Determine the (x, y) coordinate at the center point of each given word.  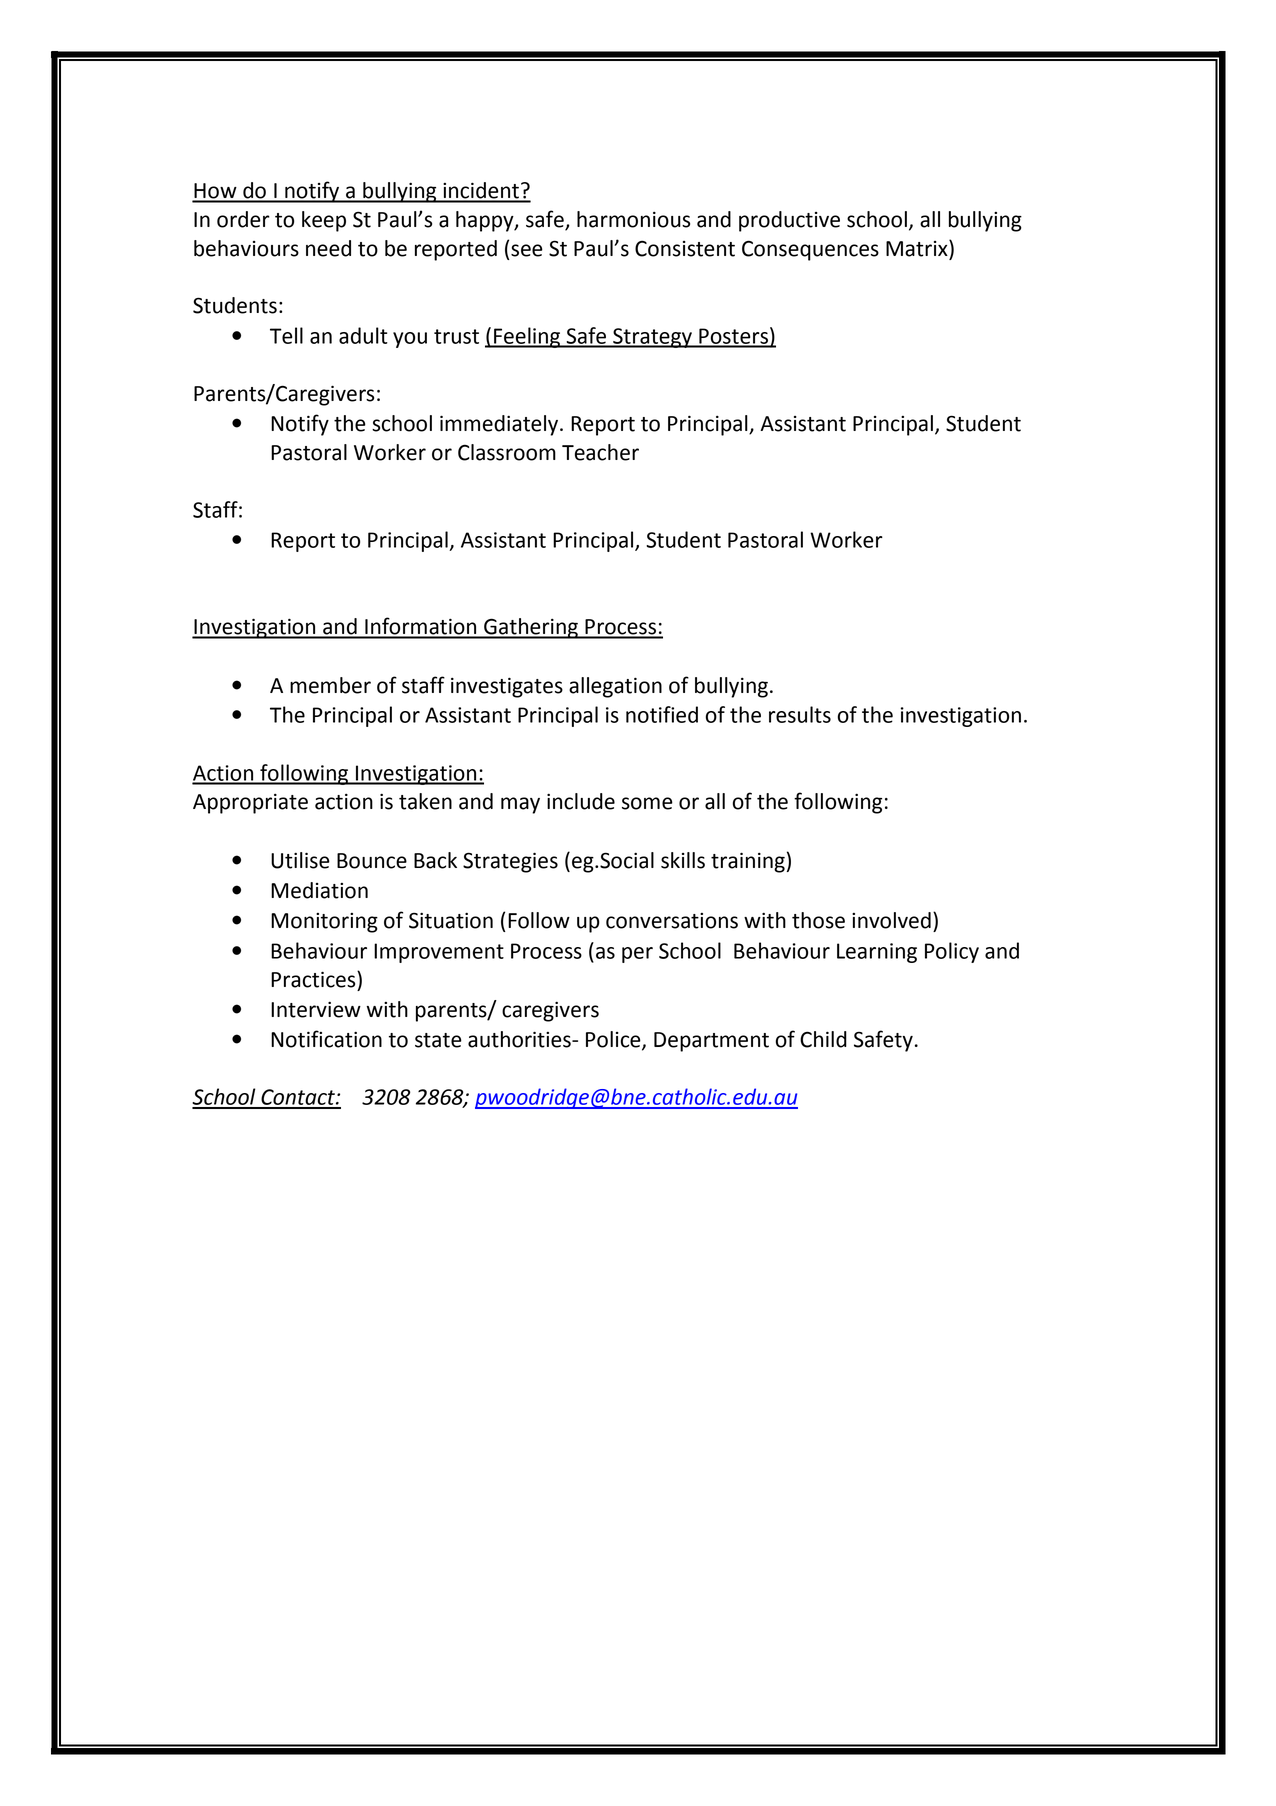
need (328, 248)
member (330, 685)
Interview (316, 1010)
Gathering (531, 628)
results (800, 714)
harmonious (633, 219)
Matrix (918, 248)
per (637, 955)
